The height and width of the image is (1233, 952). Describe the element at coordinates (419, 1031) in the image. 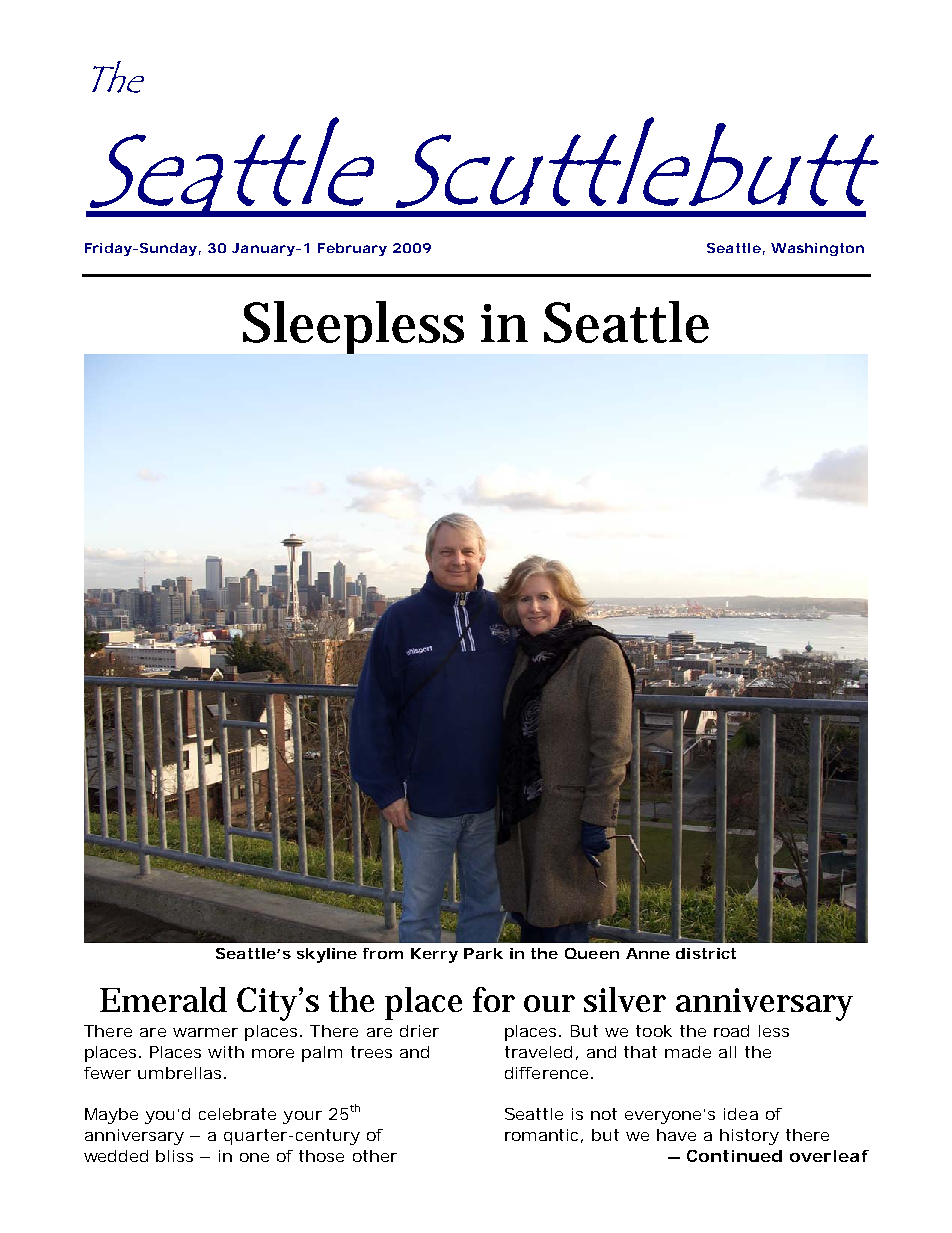

I see `drier` at that location.
